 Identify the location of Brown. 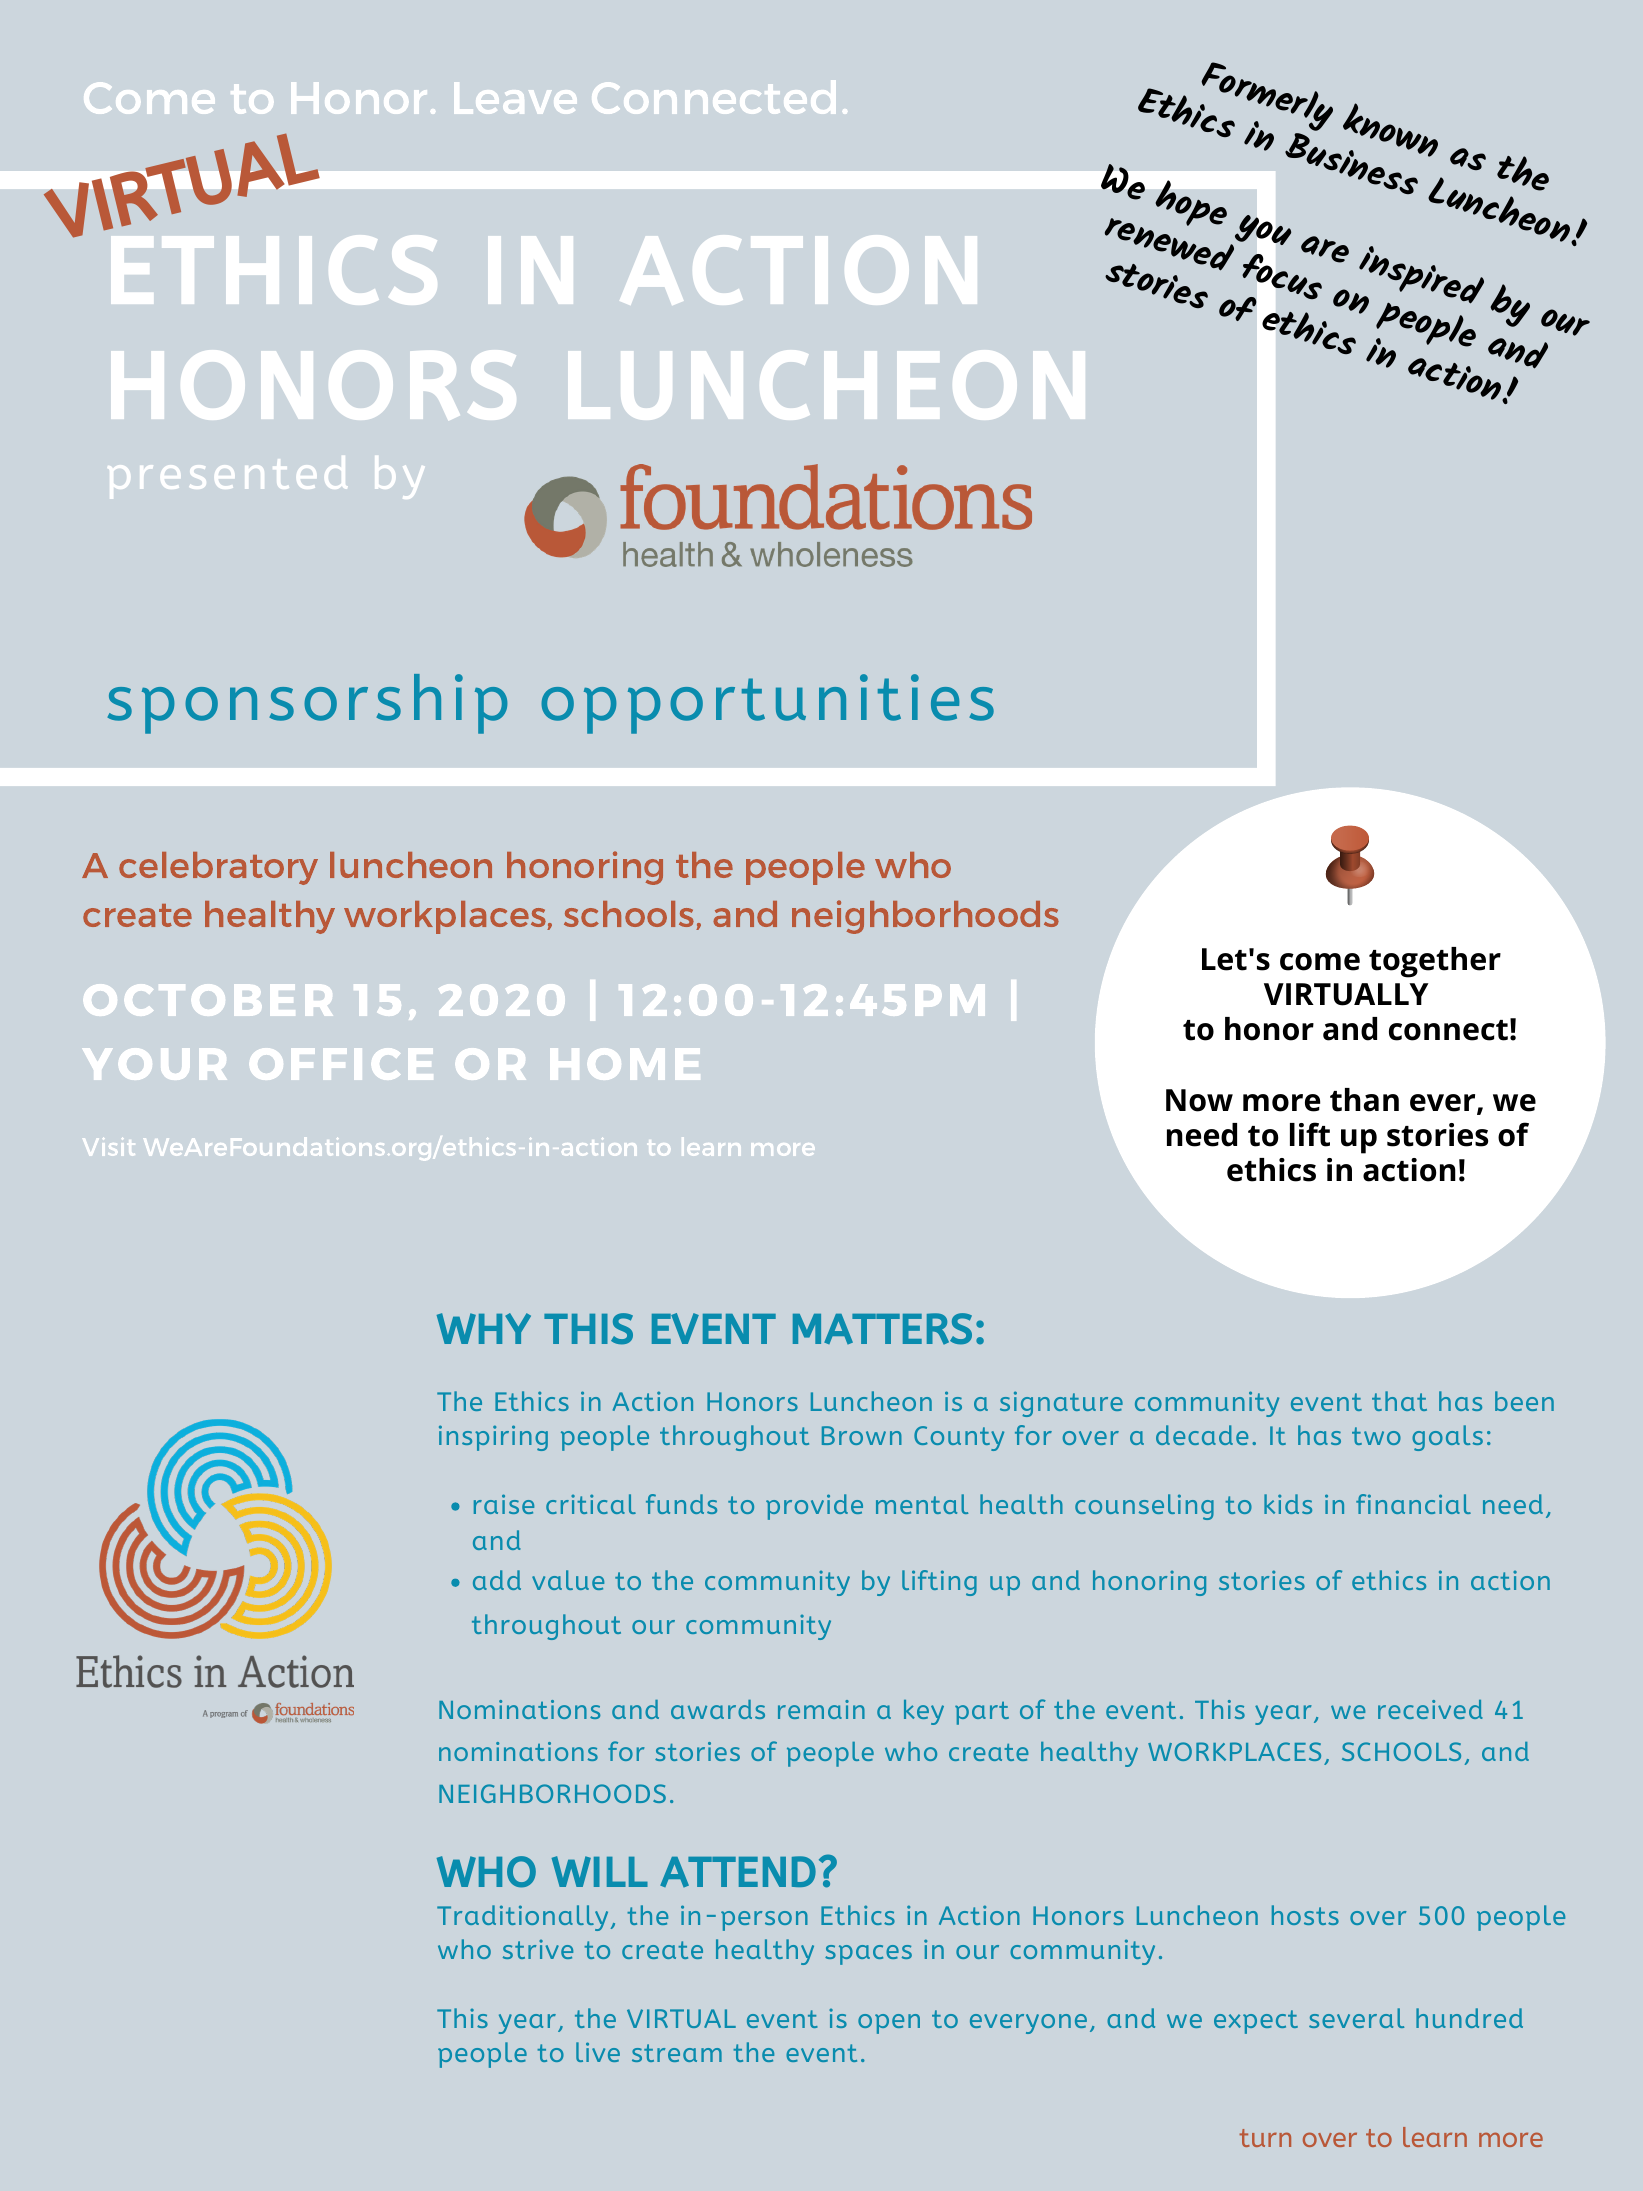
(862, 1435).
